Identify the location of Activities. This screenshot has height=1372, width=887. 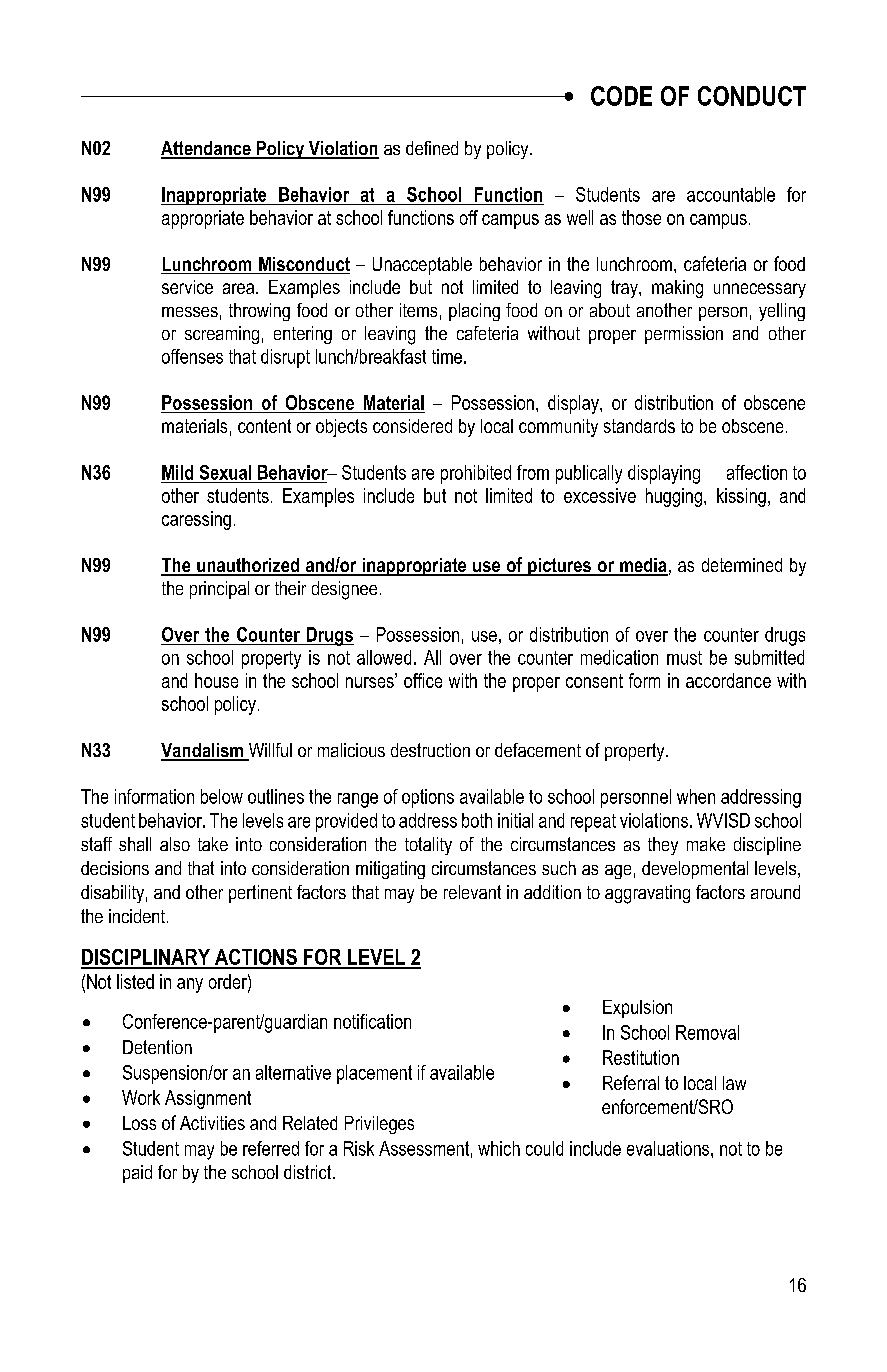
(212, 1123).
